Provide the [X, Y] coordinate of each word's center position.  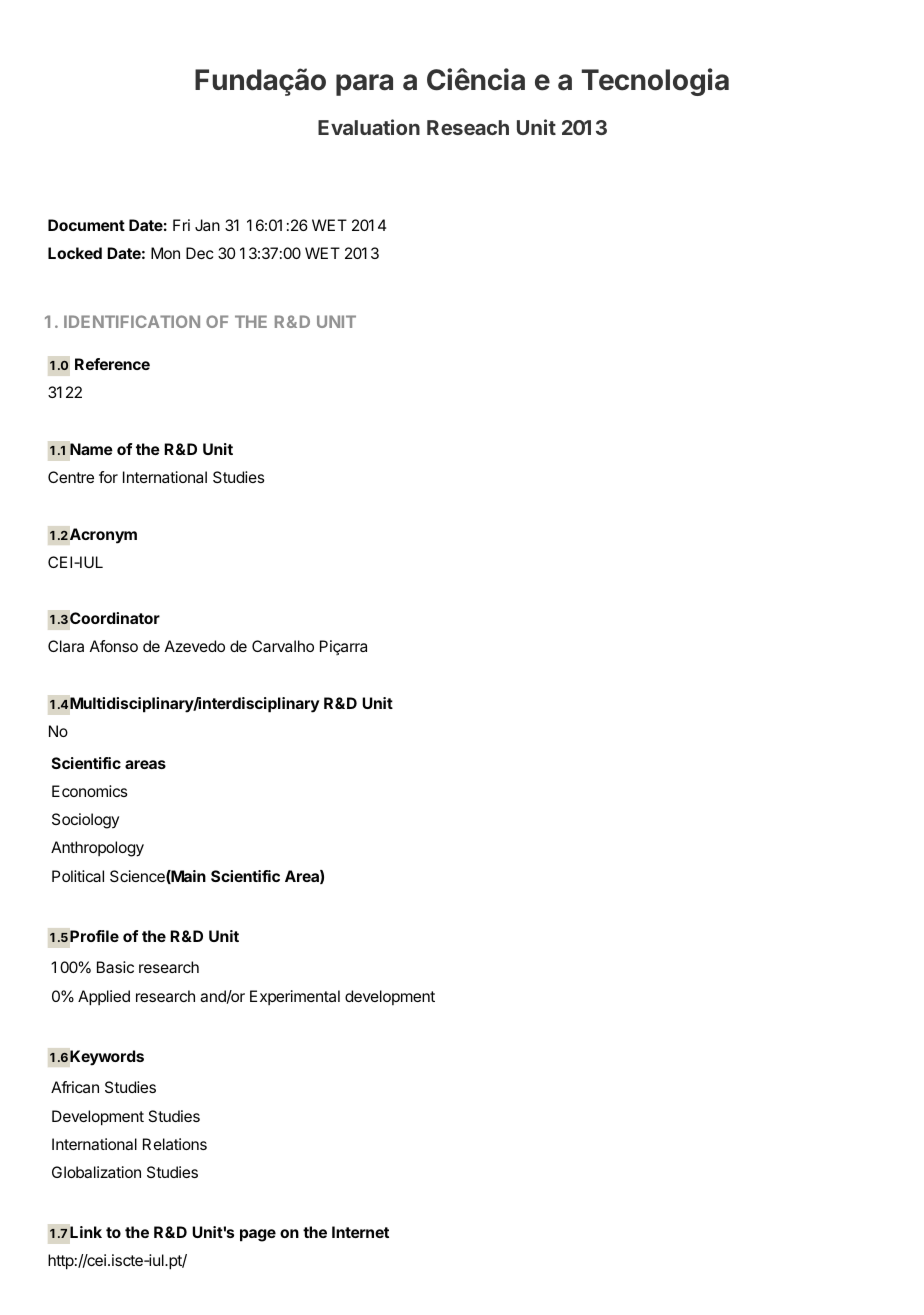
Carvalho [283, 646]
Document [86, 225]
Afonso [114, 646]
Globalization [96, 1172]
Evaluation [369, 127]
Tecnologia [655, 82]
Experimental [295, 997]
